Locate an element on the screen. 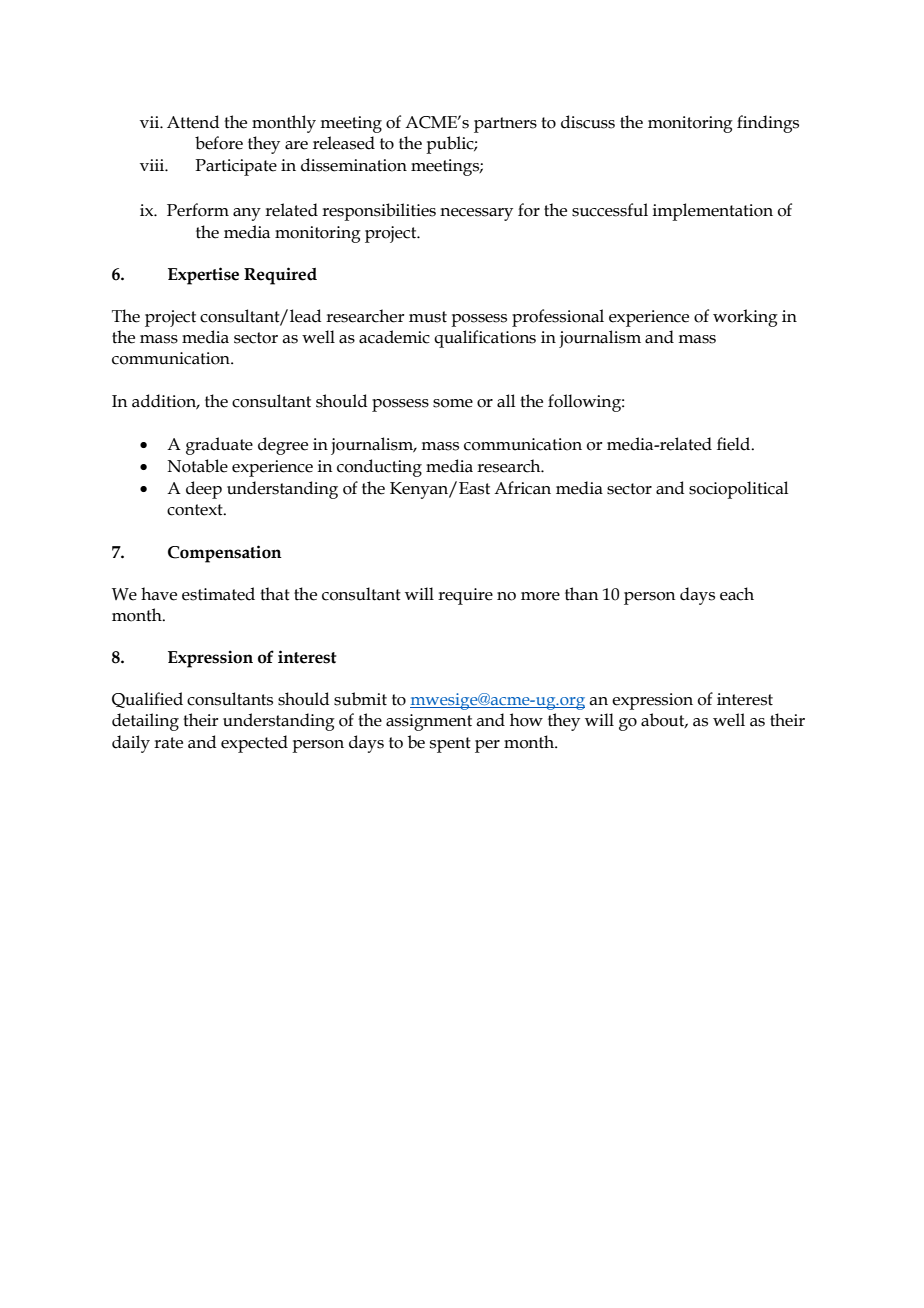 This screenshot has width=924, height=1308. some is located at coordinates (453, 403).
